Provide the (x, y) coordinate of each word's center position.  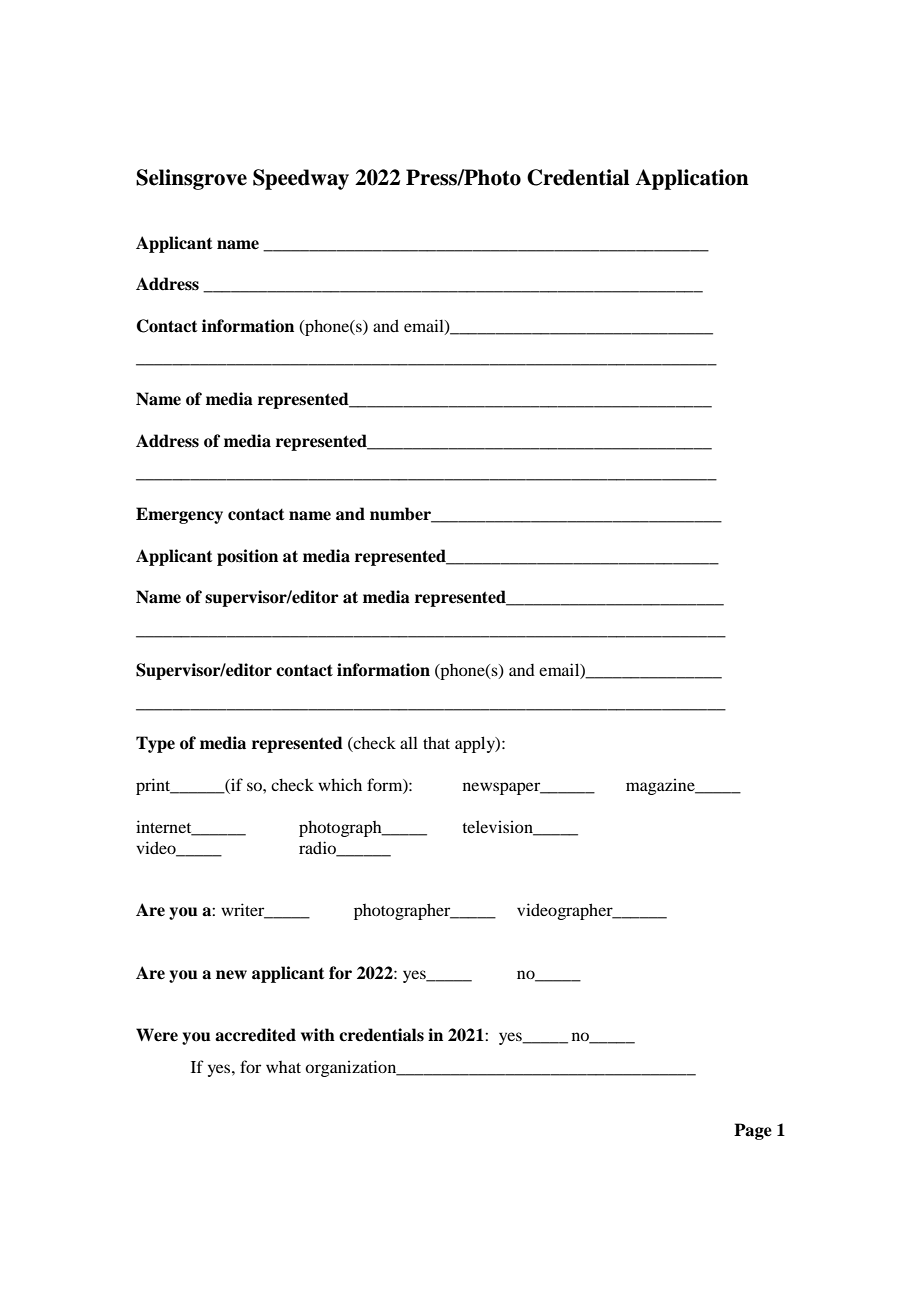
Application (692, 179)
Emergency (179, 515)
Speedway (301, 179)
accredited (255, 1035)
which (340, 784)
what (283, 1067)
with (318, 1034)
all (409, 742)
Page (753, 1131)
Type (155, 744)
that (436, 742)
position (247, 557)
